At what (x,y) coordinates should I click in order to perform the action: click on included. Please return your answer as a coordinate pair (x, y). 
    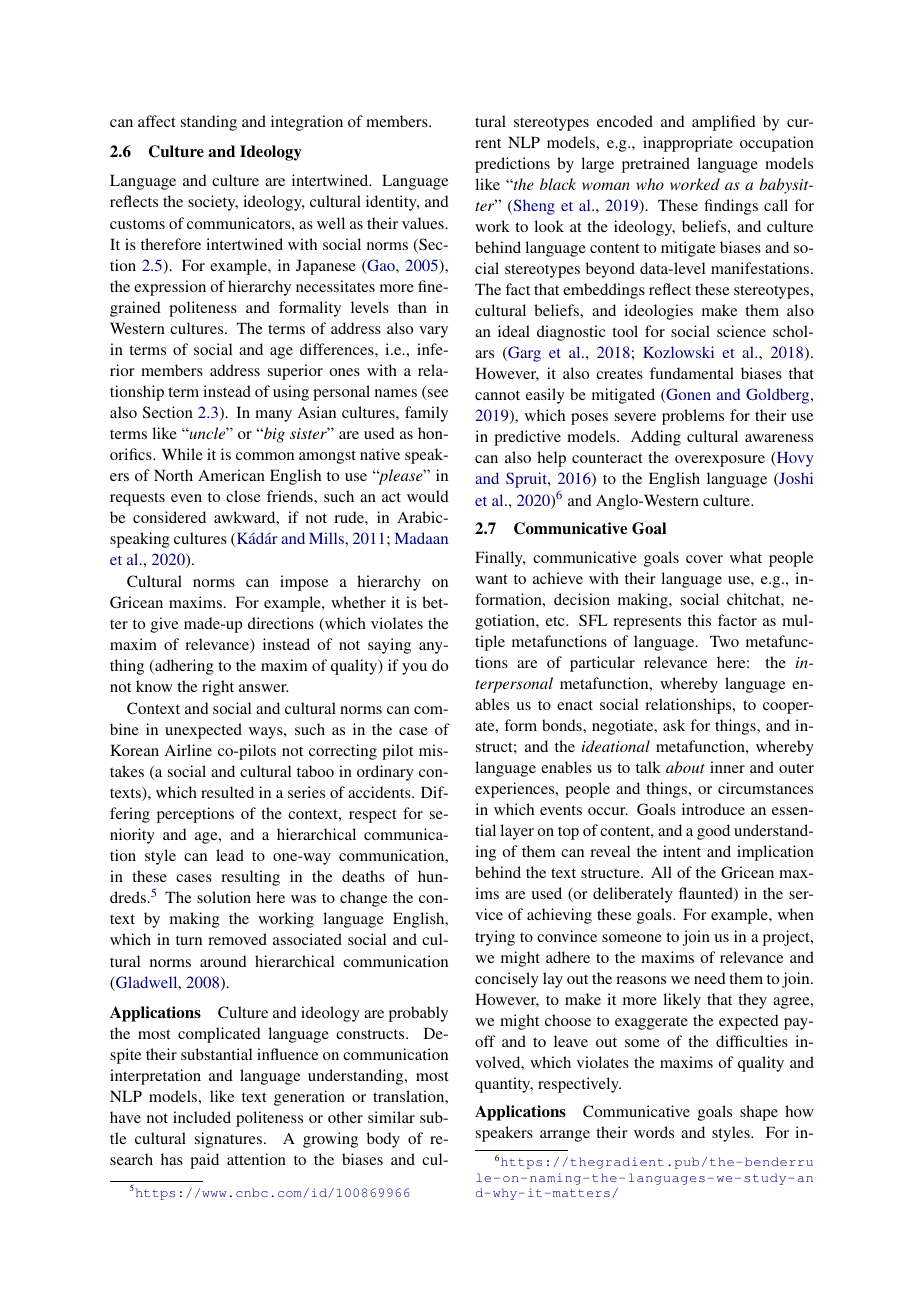
    Looking at the image, I should click on (202, 1117).
